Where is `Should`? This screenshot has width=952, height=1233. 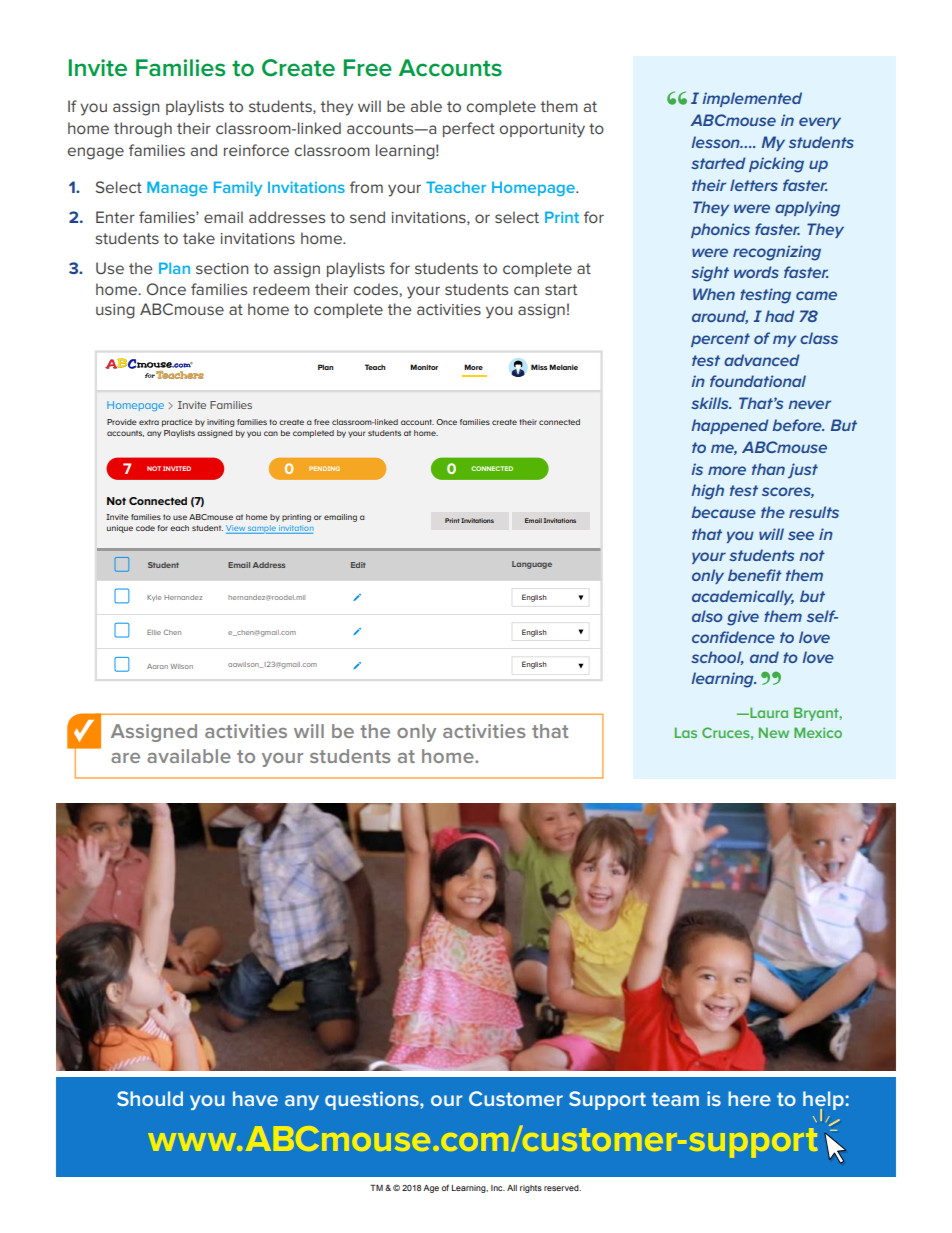 Should is located at coordinates (150, 1098).
